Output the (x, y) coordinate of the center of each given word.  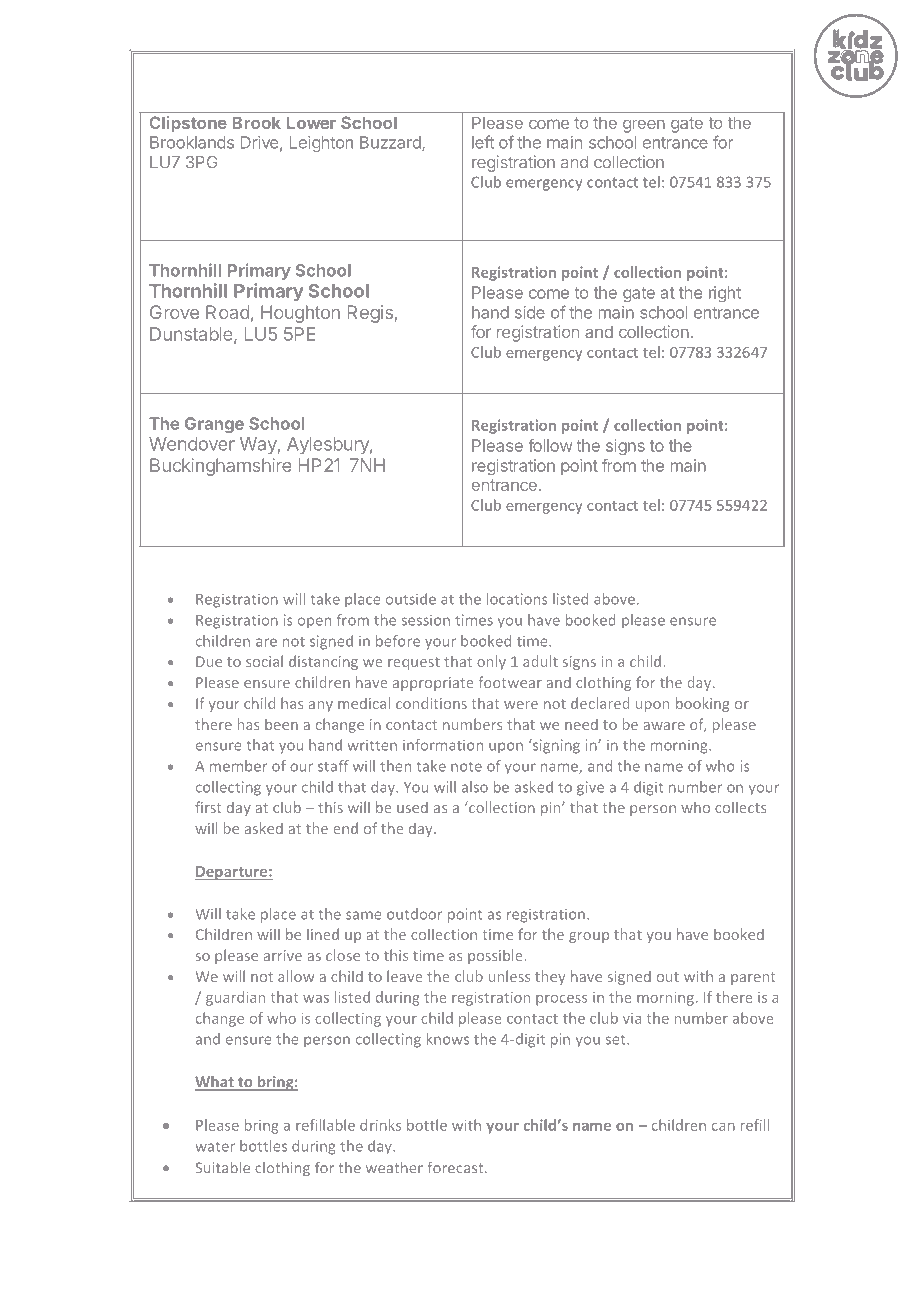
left (483, 142)
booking (703, 704)
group (589, 937)
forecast (456, 1167)
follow (550, 445)
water (215, 1146)
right (725, 294)
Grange (214, 425)
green (644, 126)
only (491, 662)
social (264, 661)
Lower (311, 122)
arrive (283, 955)
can (723, 1127)
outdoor (414, 914)
